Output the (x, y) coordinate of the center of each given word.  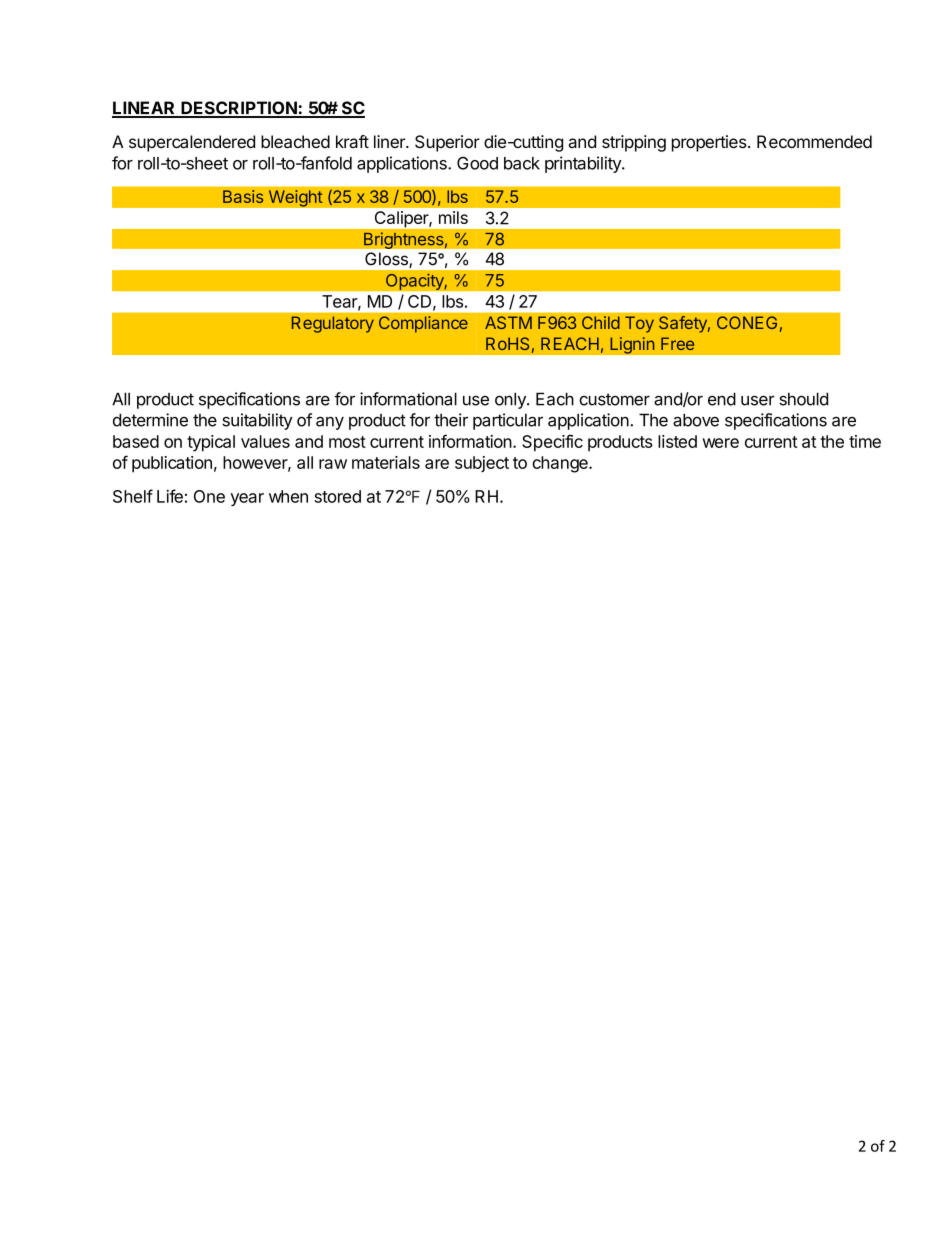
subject (482, 464)
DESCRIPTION (239, 109)
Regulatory (333, 324)
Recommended (814, 141)
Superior (447, 143)
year (247, 499)
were (720, 443)
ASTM (508, 322)
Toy (639, 324)
